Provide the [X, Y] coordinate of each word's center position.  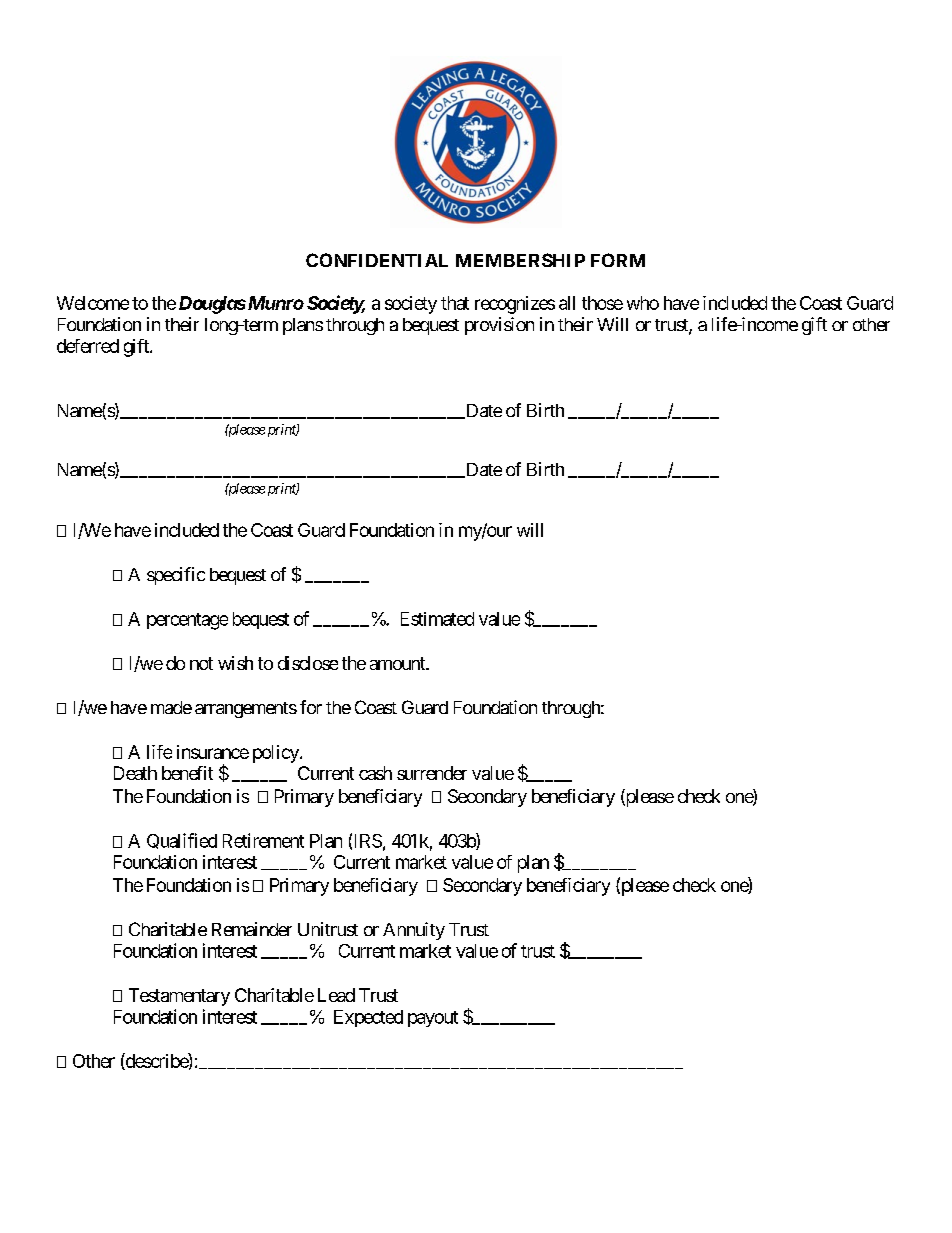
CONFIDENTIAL [377, 260]
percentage [187, 621]
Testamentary [179, 997]
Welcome [93, 303]
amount [398, 663]
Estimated [437, 619]
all [567, 303]
